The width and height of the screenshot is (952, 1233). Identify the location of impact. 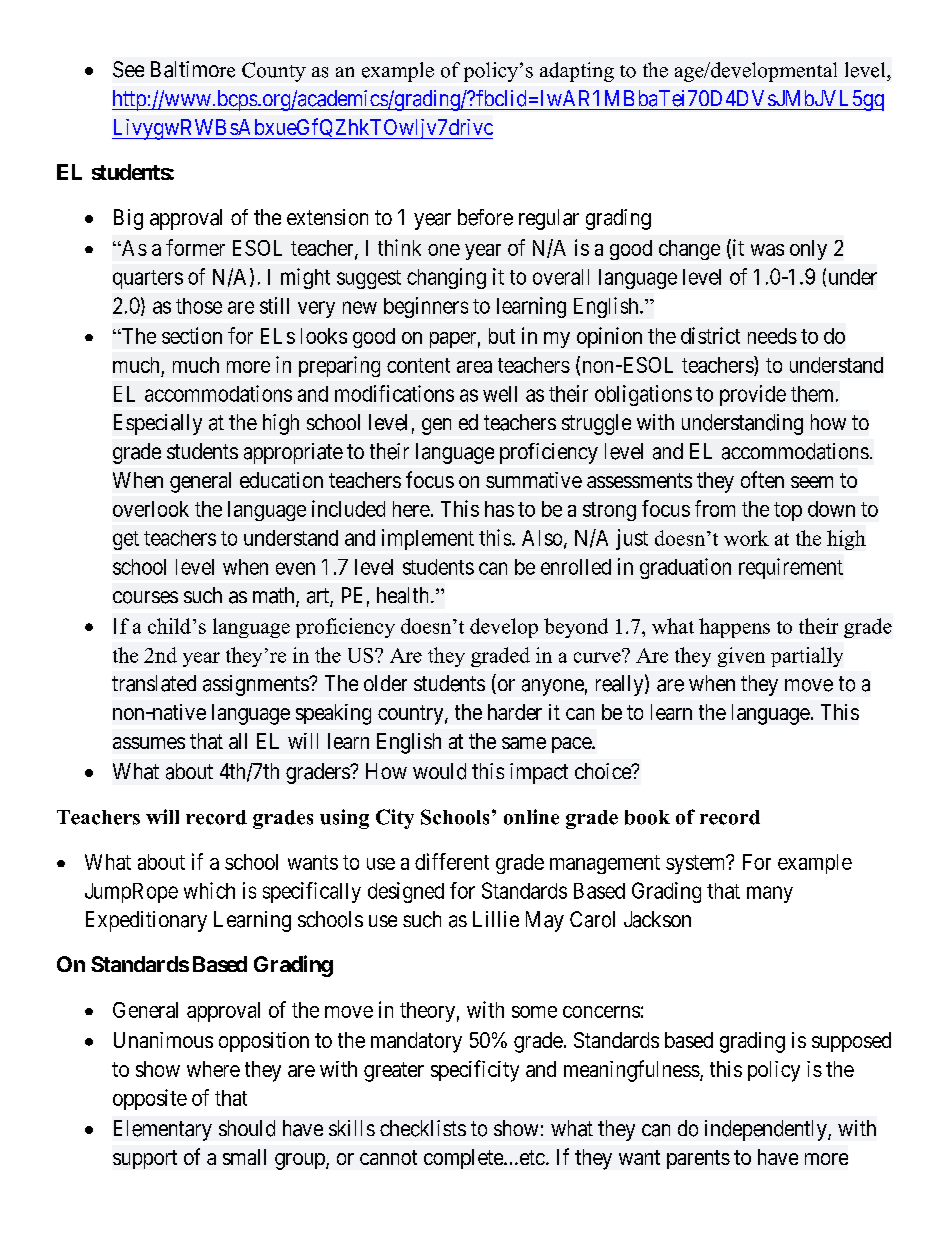
(539, 773).
